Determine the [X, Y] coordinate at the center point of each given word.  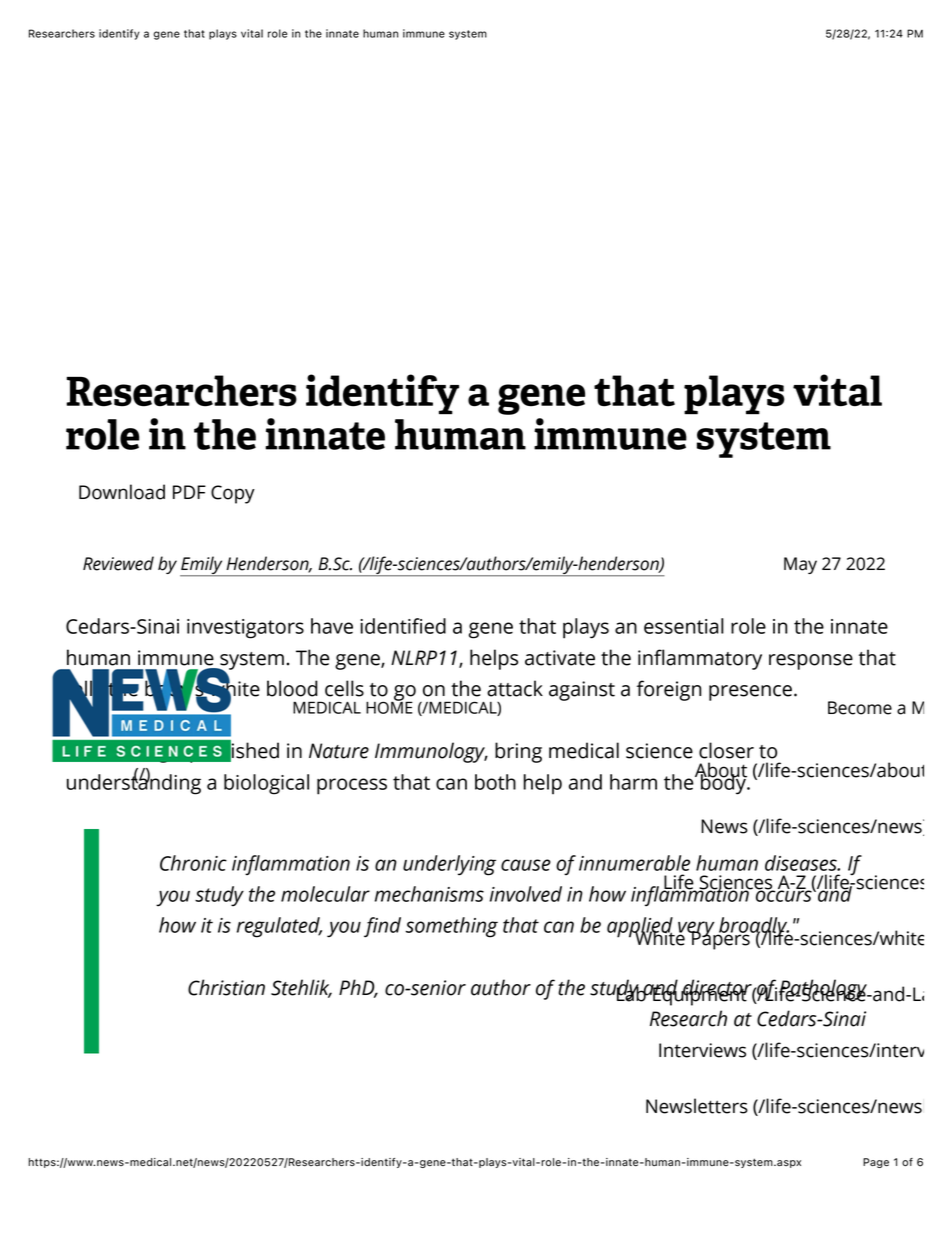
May [800, 565]
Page [876, 1163]
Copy [233, 494]
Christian [226, 987]
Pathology [824, 990]
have [332, 626]
